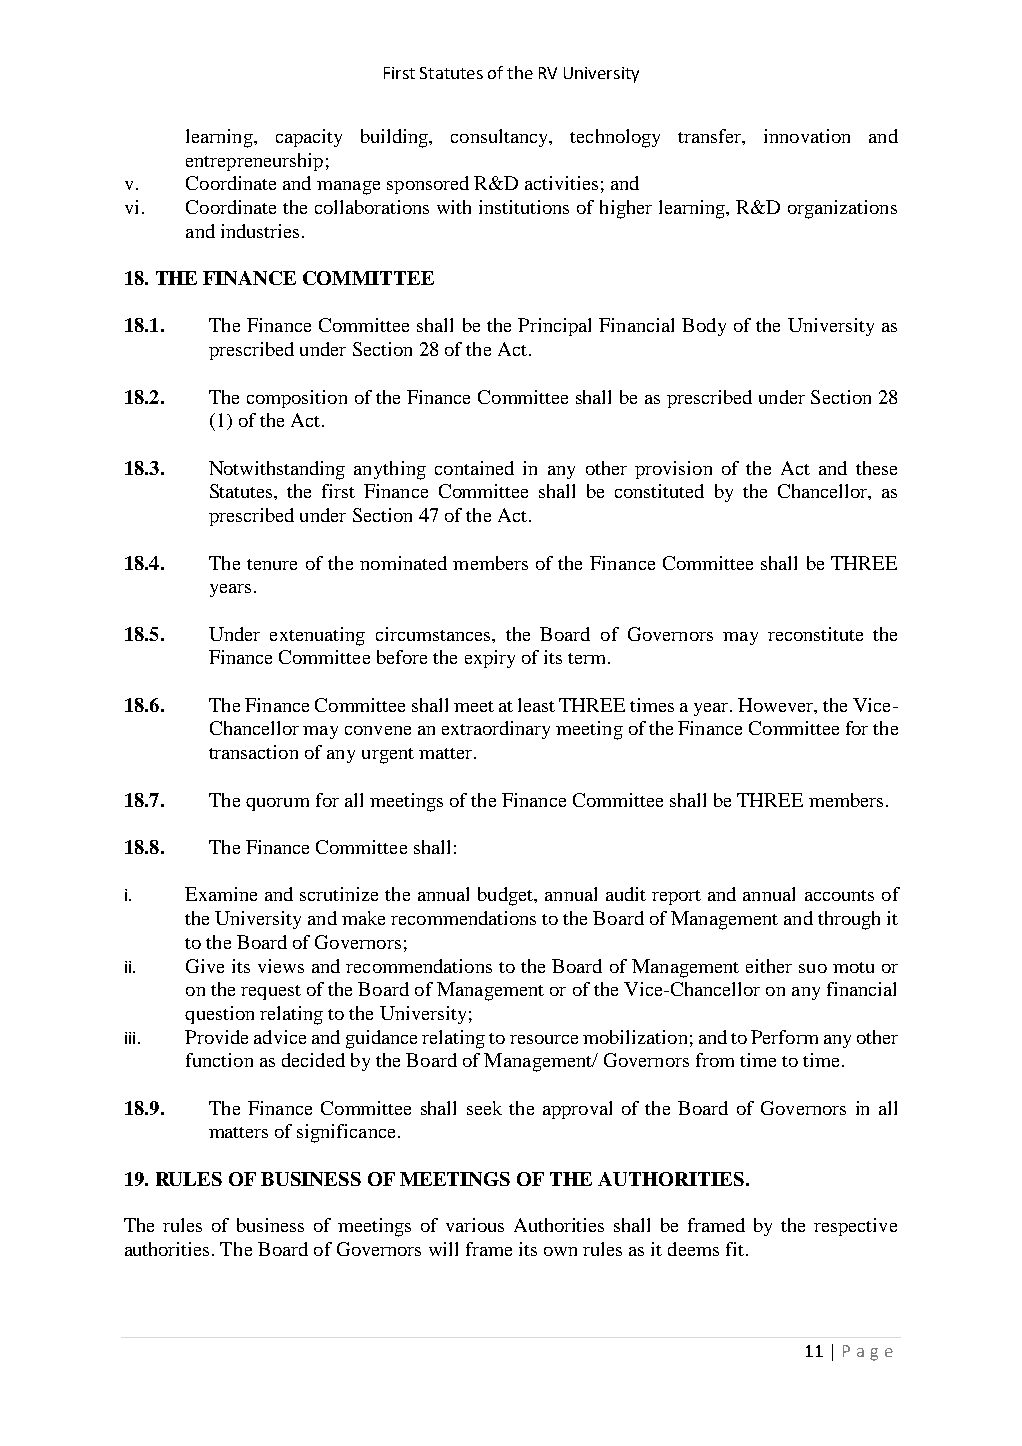 This image has width=1022, height=1446. I want to click on various, so click(475, 1225).
